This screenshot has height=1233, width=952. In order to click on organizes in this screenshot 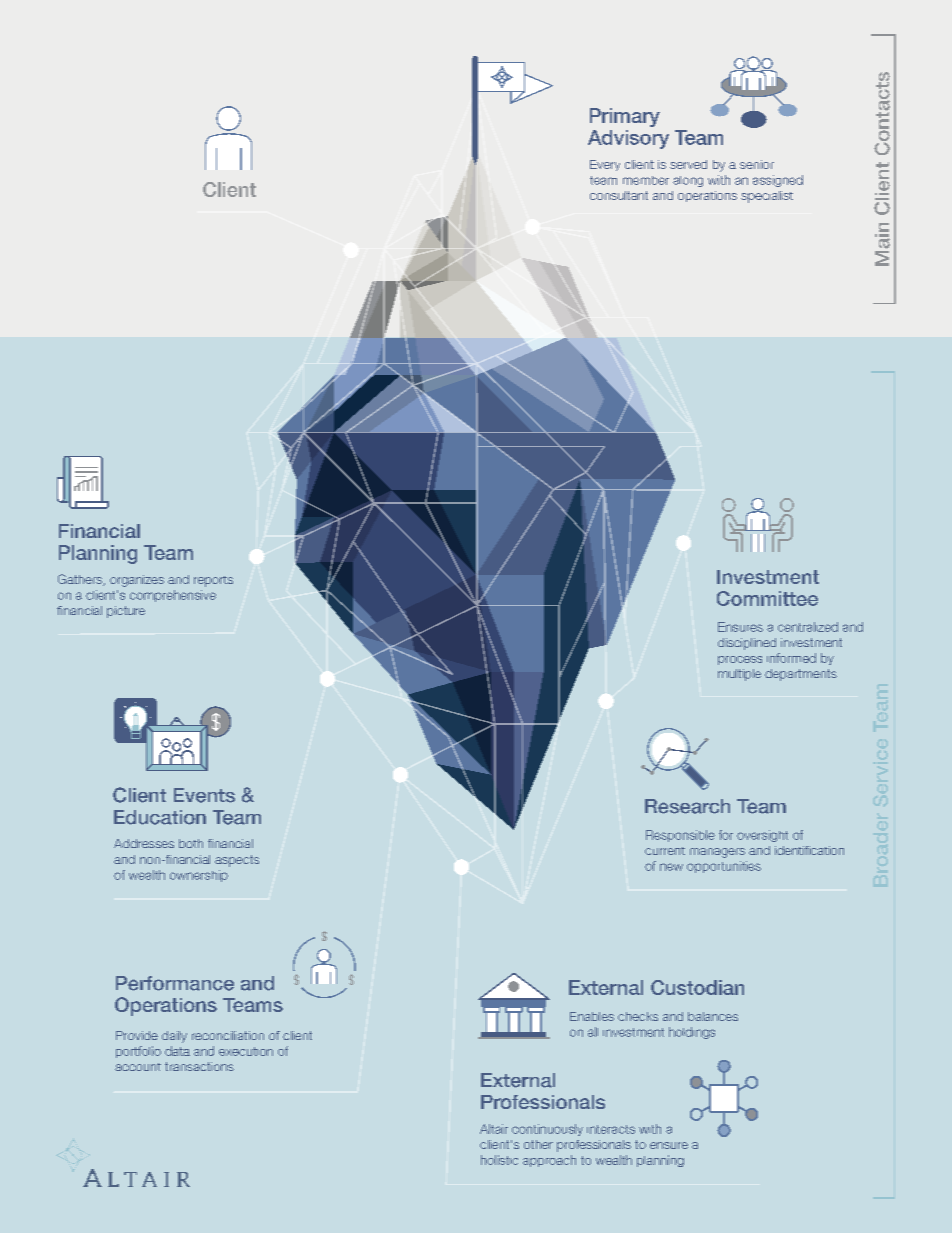, I will do `click(137, 581)`.
